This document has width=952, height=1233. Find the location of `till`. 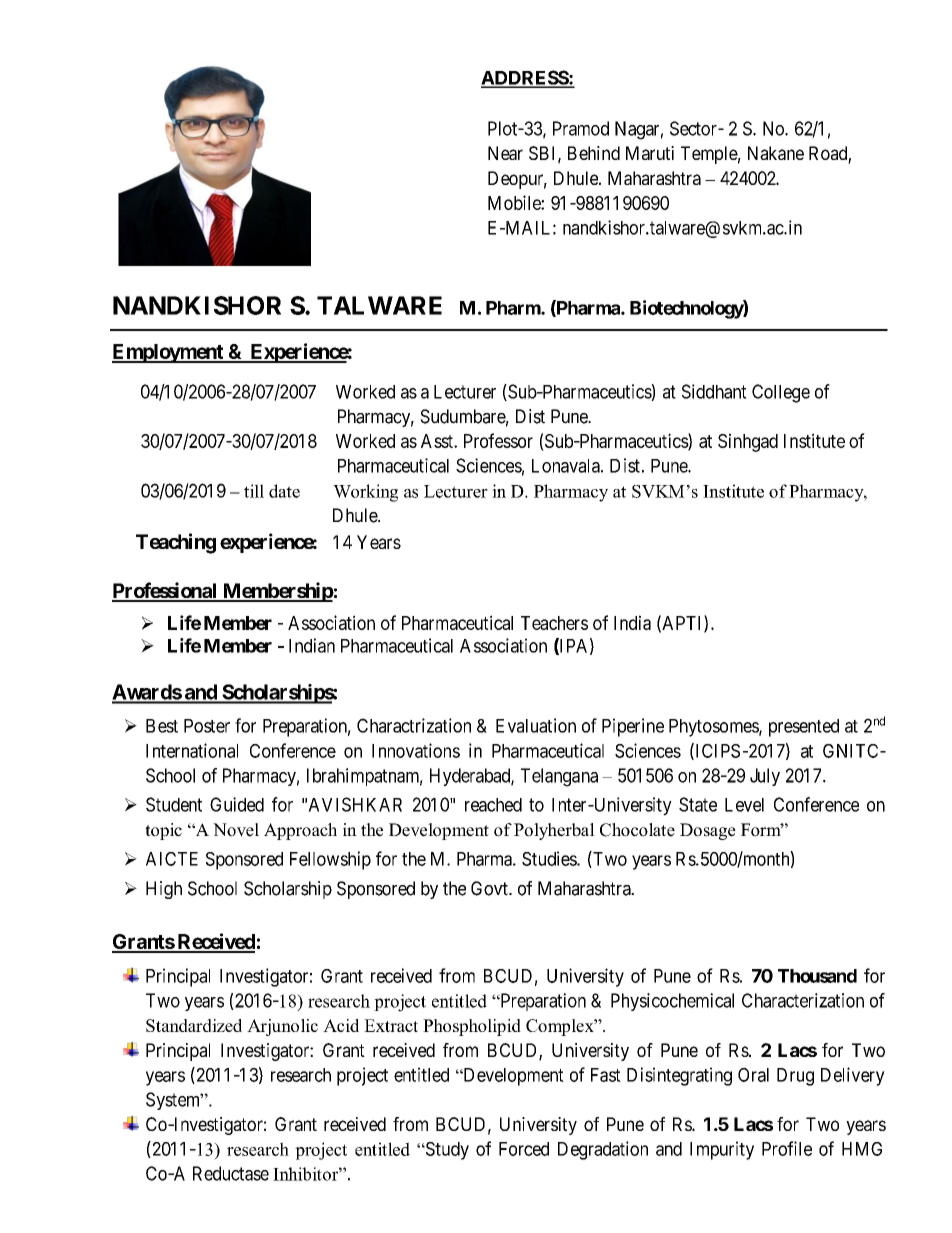

till is located at coordinates (254, 491).
